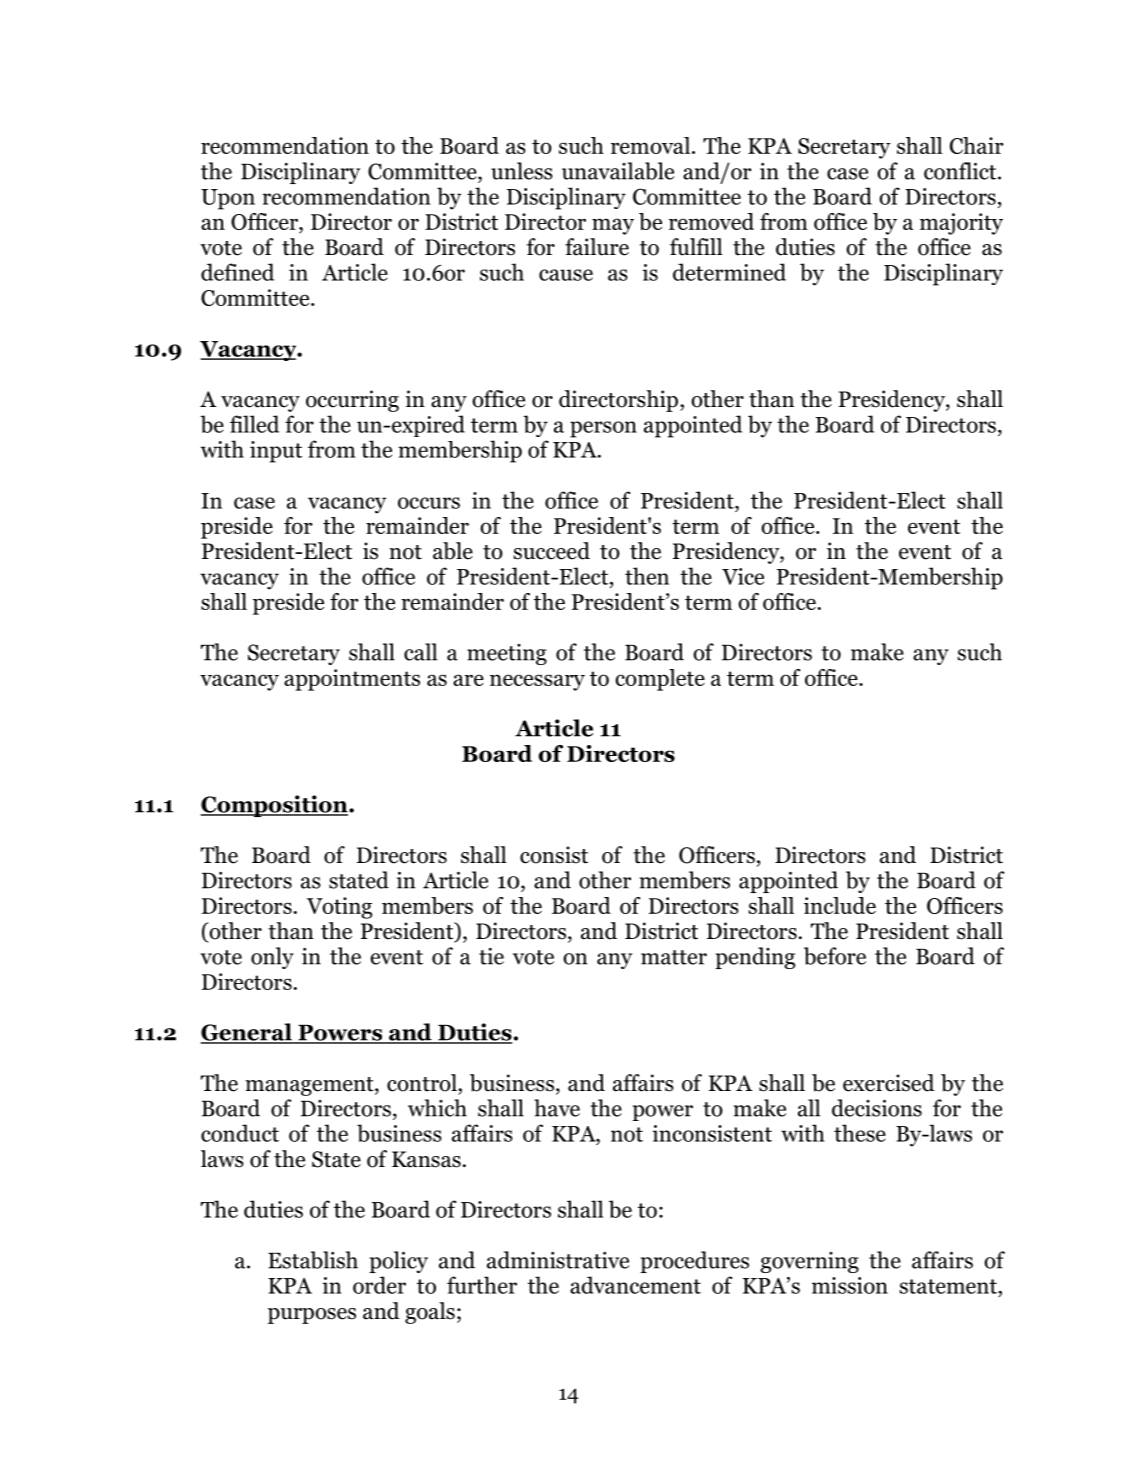  What do you see at coordinates (613, 226) in the image?
I see `may` at bounding box center [613, 226].
